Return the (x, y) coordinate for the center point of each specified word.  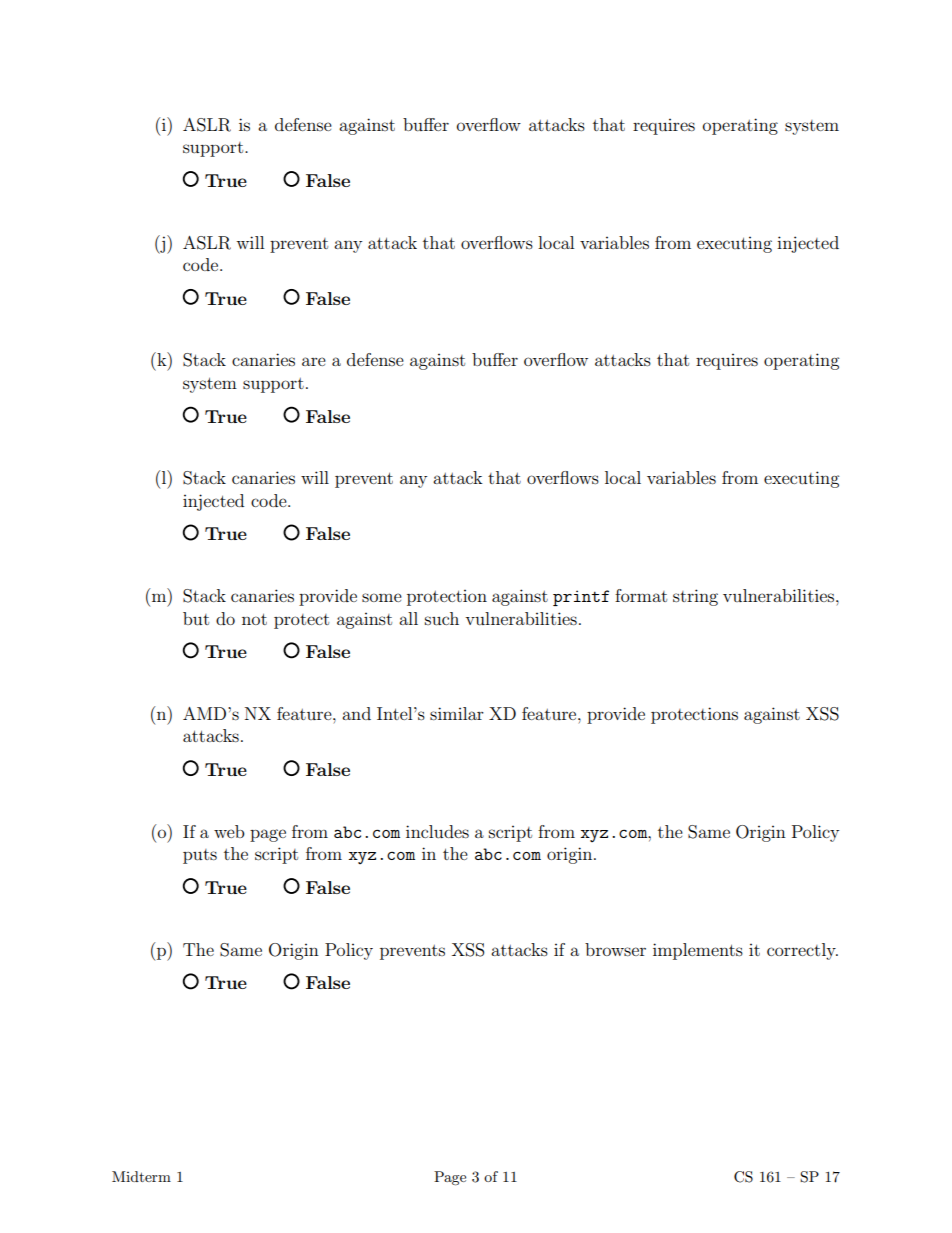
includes (437, 831)
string (695, 597)
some (382, 597)
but (196, 618)
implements (698, 951)
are (314, 361)
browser (615, 949)
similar (457, 713)
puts (200, 856)
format (641, 595)
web (229, 831)
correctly (802, 951)
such (442, 618)
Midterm (141, 1176)
